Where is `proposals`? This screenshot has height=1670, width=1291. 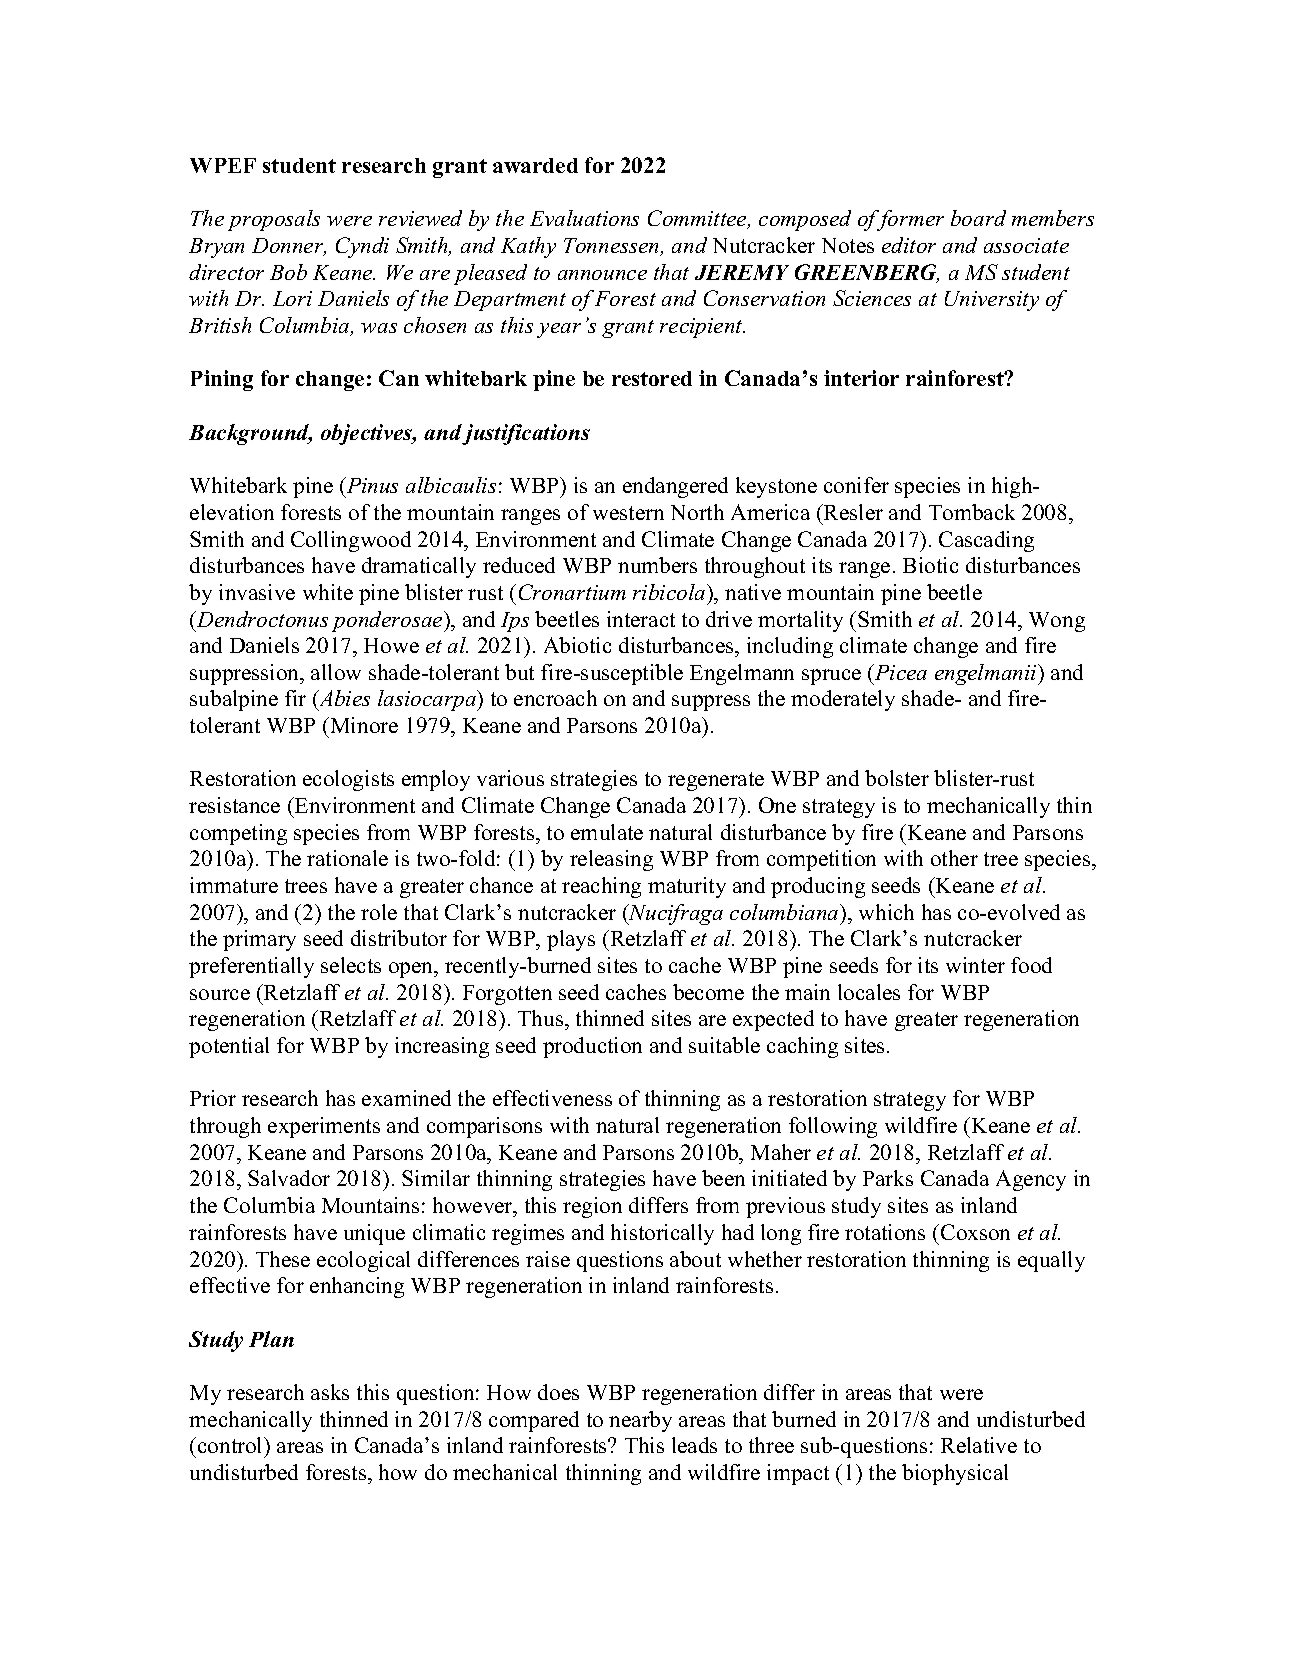 proposals is located at coordinates (274, 220).
